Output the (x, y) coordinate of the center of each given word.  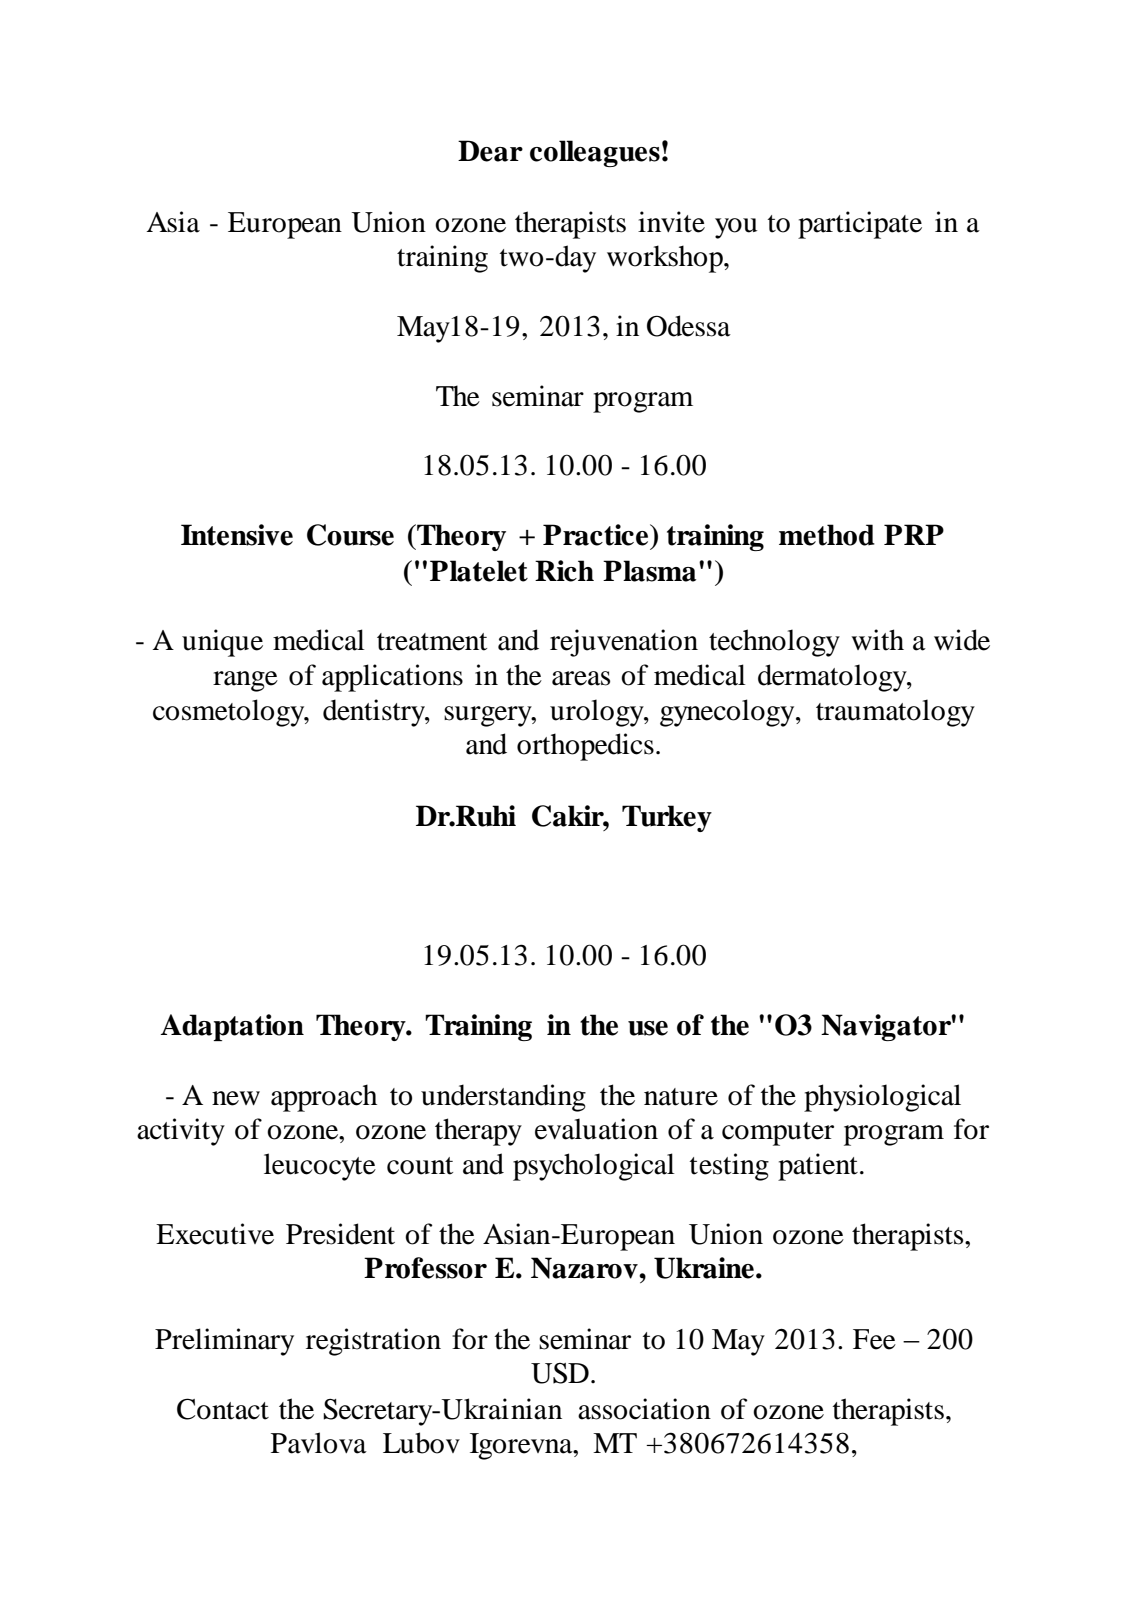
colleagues (595, 153)
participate (860, 225)
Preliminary (224, 1342)
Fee (874, 1339)
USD (560, 1373)
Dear (490, 151)
